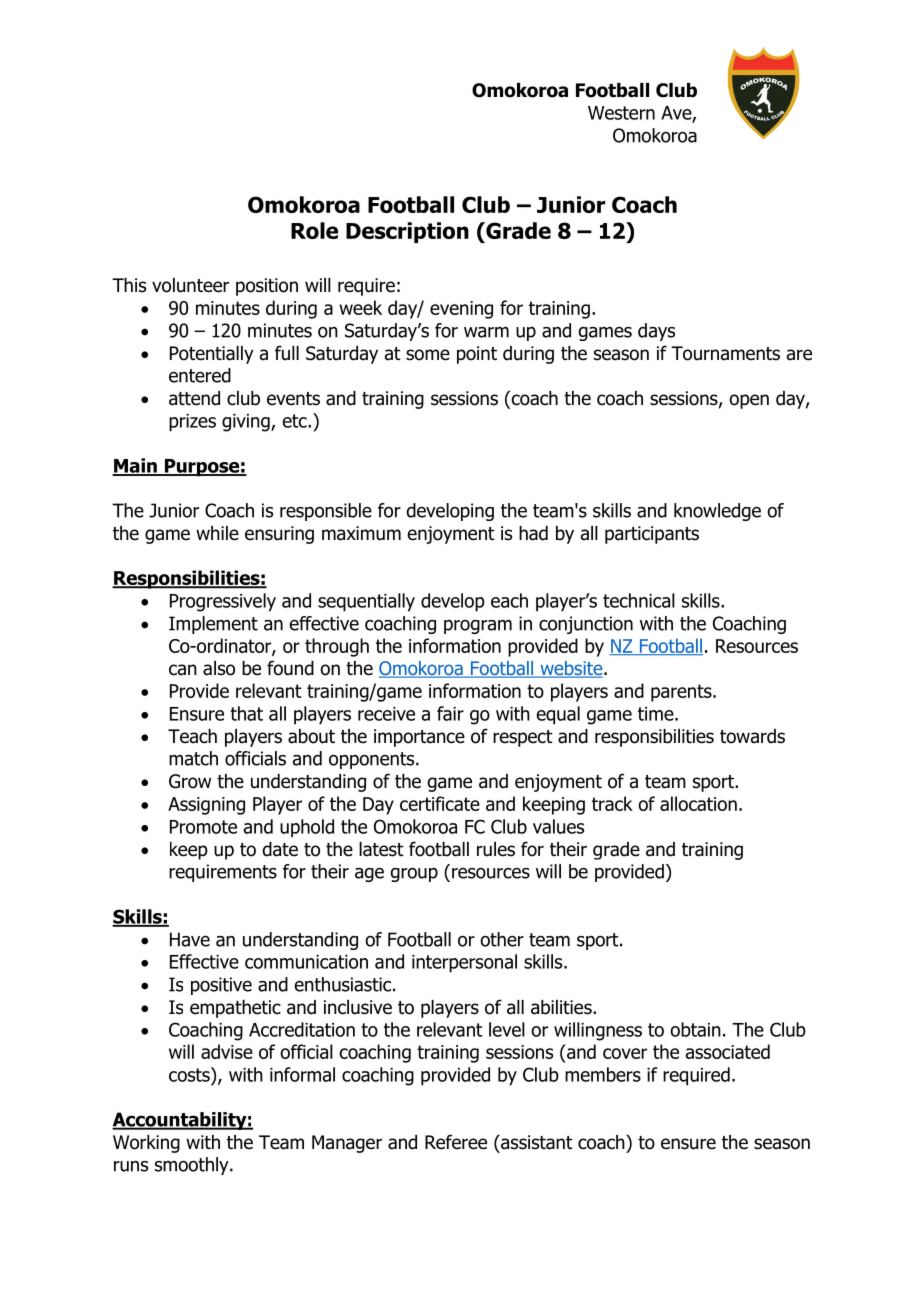  What do you see at coordinates (192, 423) in the document?
I see `prizes` at bounding box center [192, 423].
